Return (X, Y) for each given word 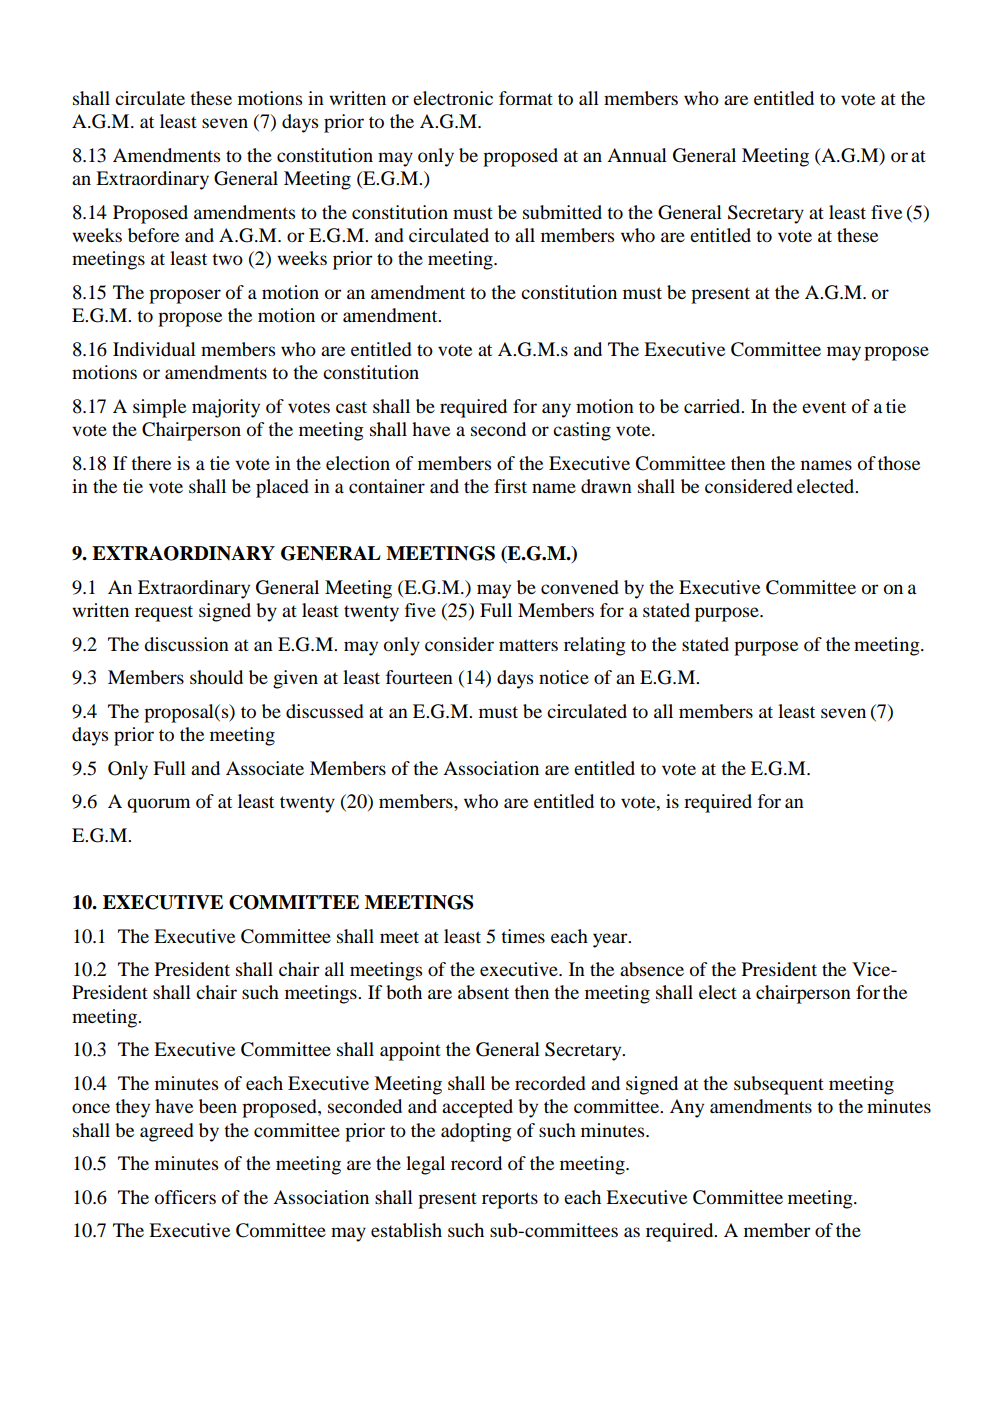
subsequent (779, 1085)
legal (425, 1165)
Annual (637, 155)
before (153, 235)
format (526, 98)
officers (185, 1197)
